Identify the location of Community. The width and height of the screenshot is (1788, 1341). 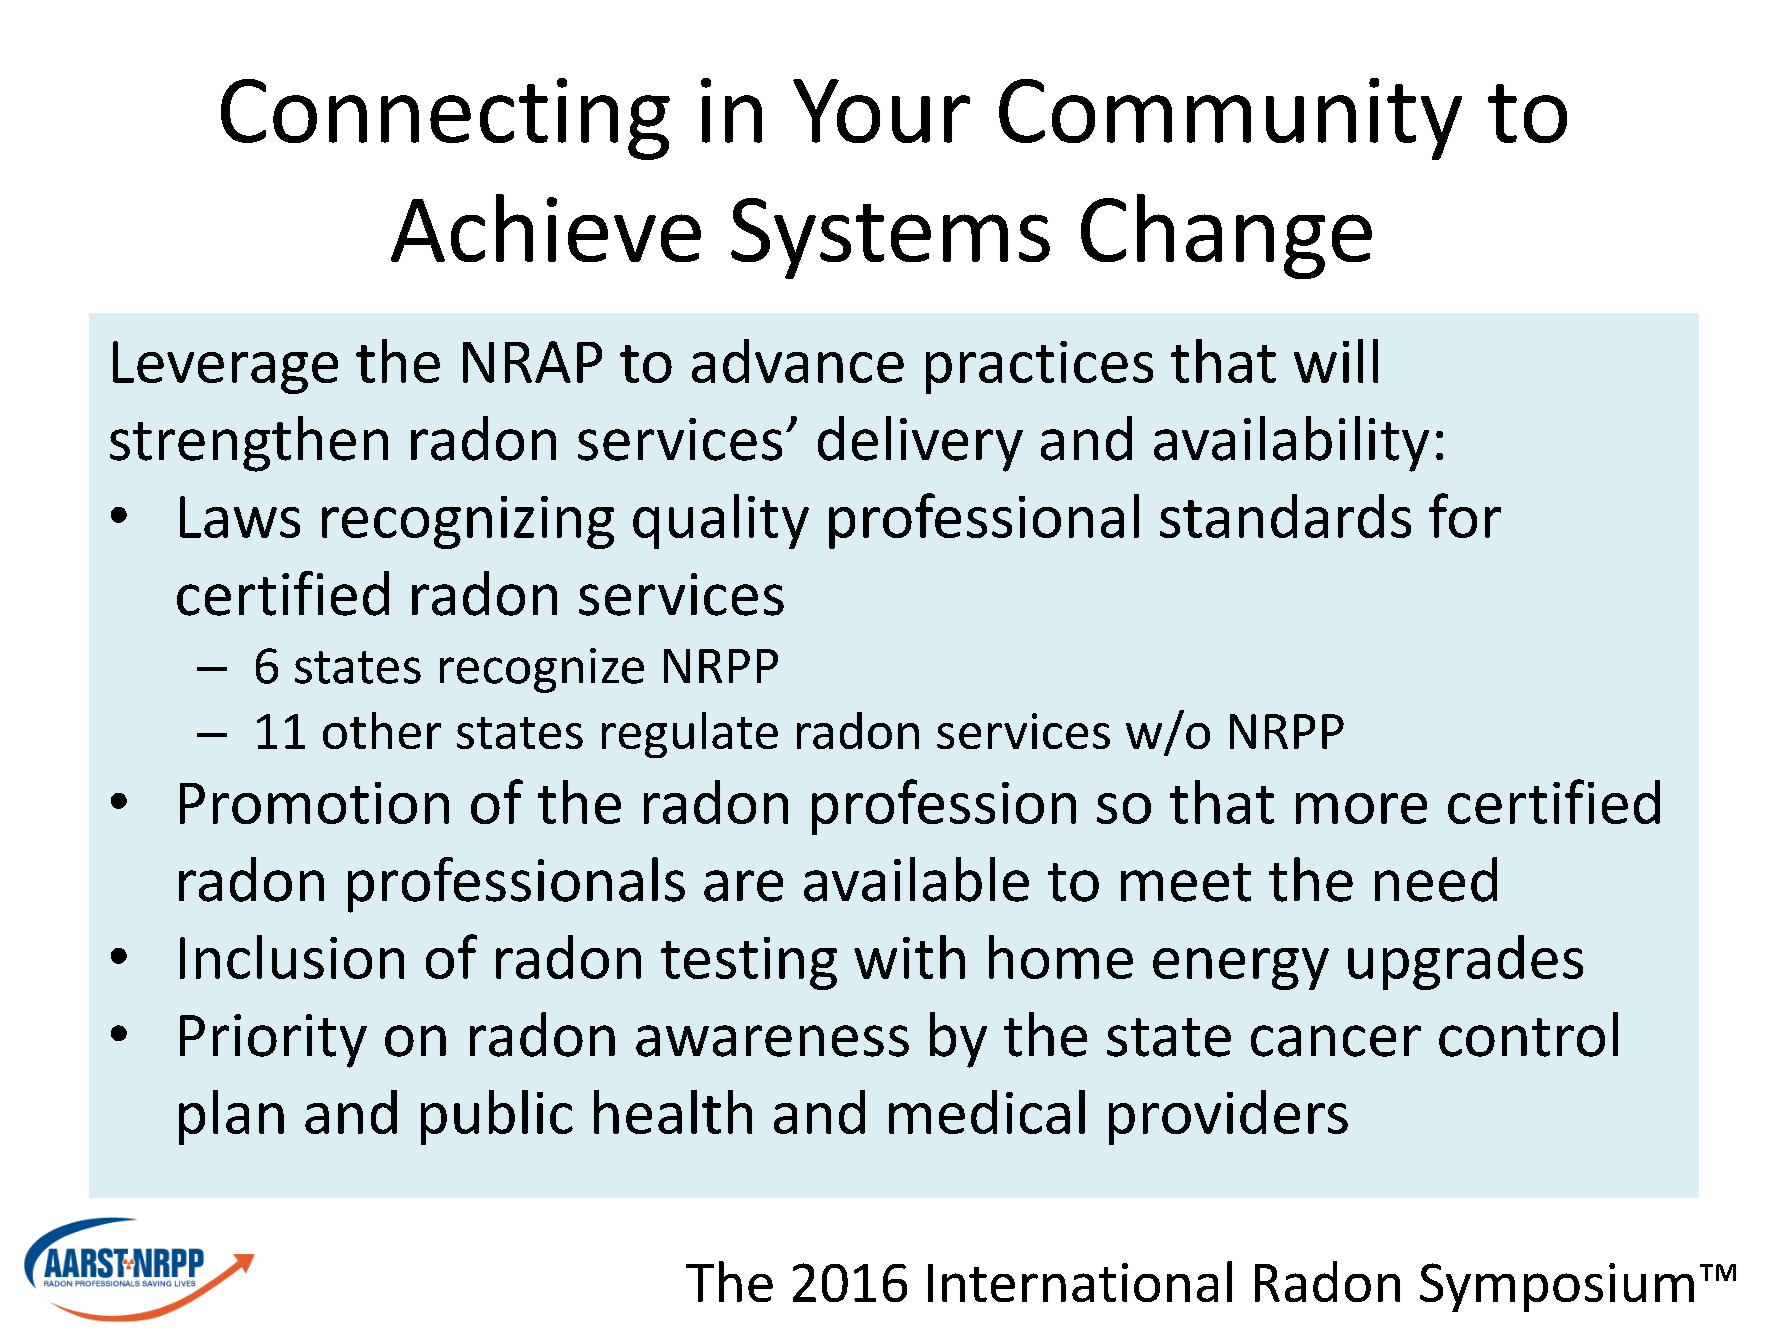
(1230, 119).
